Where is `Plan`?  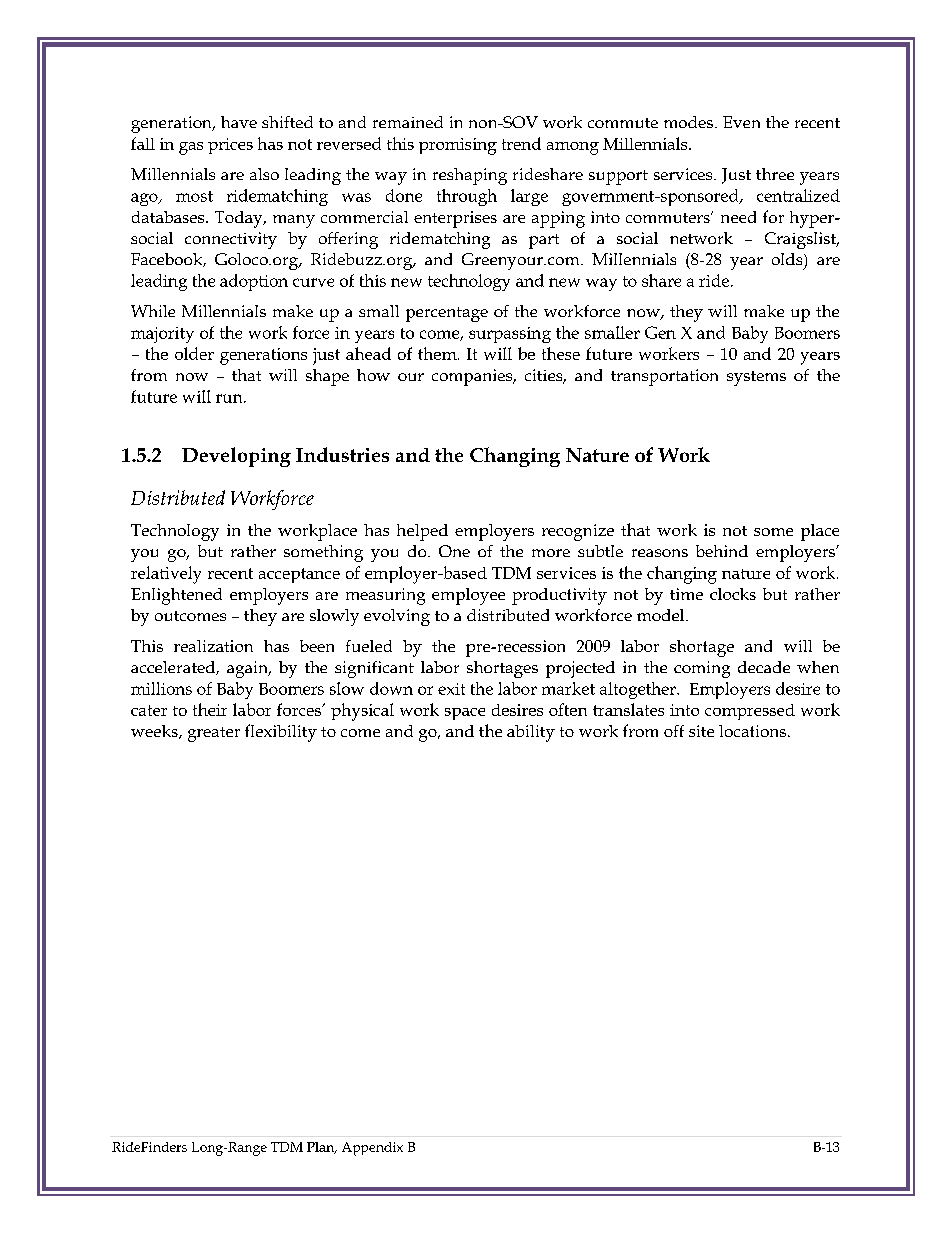
Plan is located at coordinates (322, 1148).
